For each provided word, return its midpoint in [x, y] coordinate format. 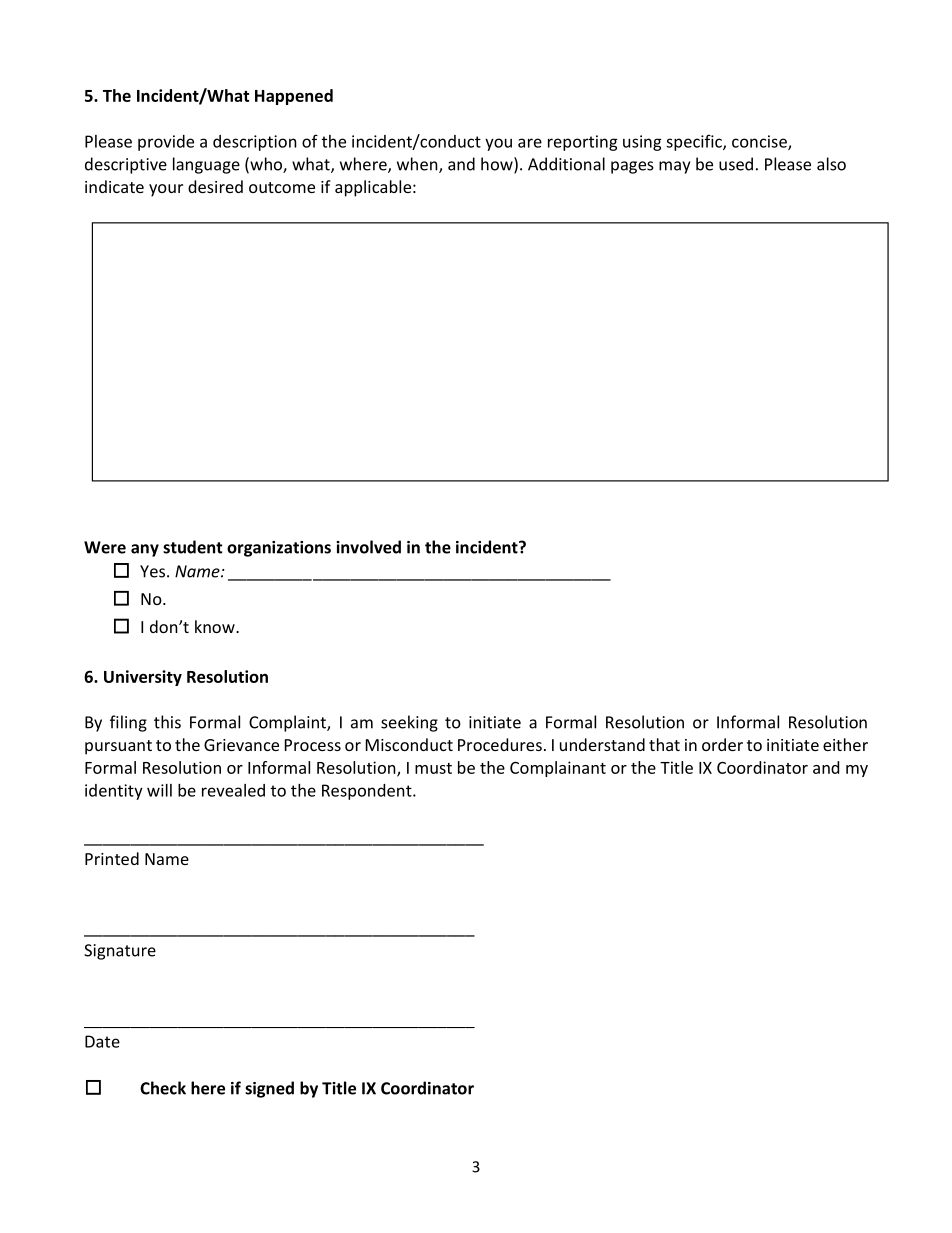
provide [166, 143]
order [722, 744]
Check [163, 1088]
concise [760, 142]
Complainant [558, 769]
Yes [154, 571]
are [530, 143]
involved [368, 547]
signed [269, 1089]
